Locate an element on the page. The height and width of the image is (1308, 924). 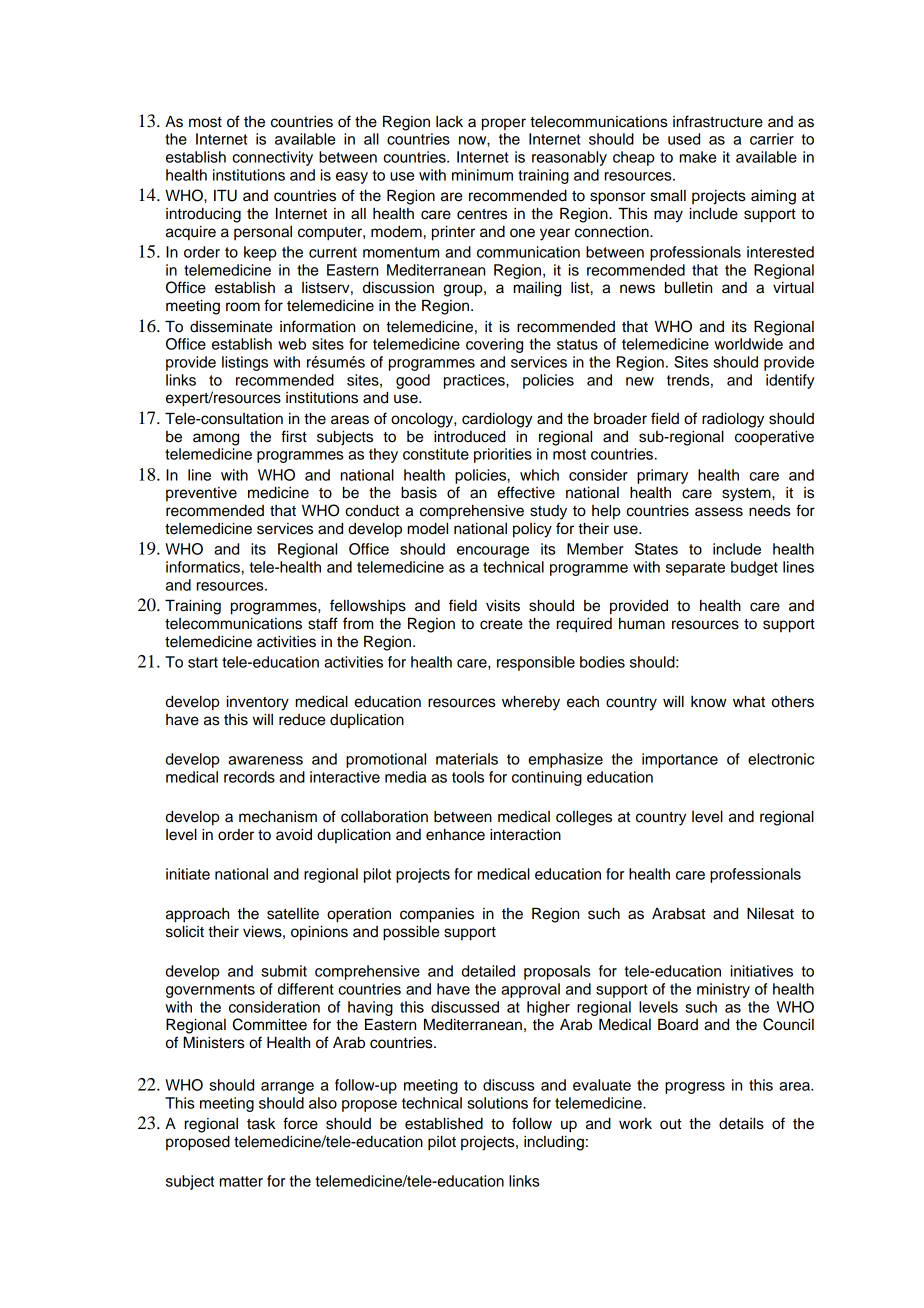
first is located at coordinates (294, 436).
